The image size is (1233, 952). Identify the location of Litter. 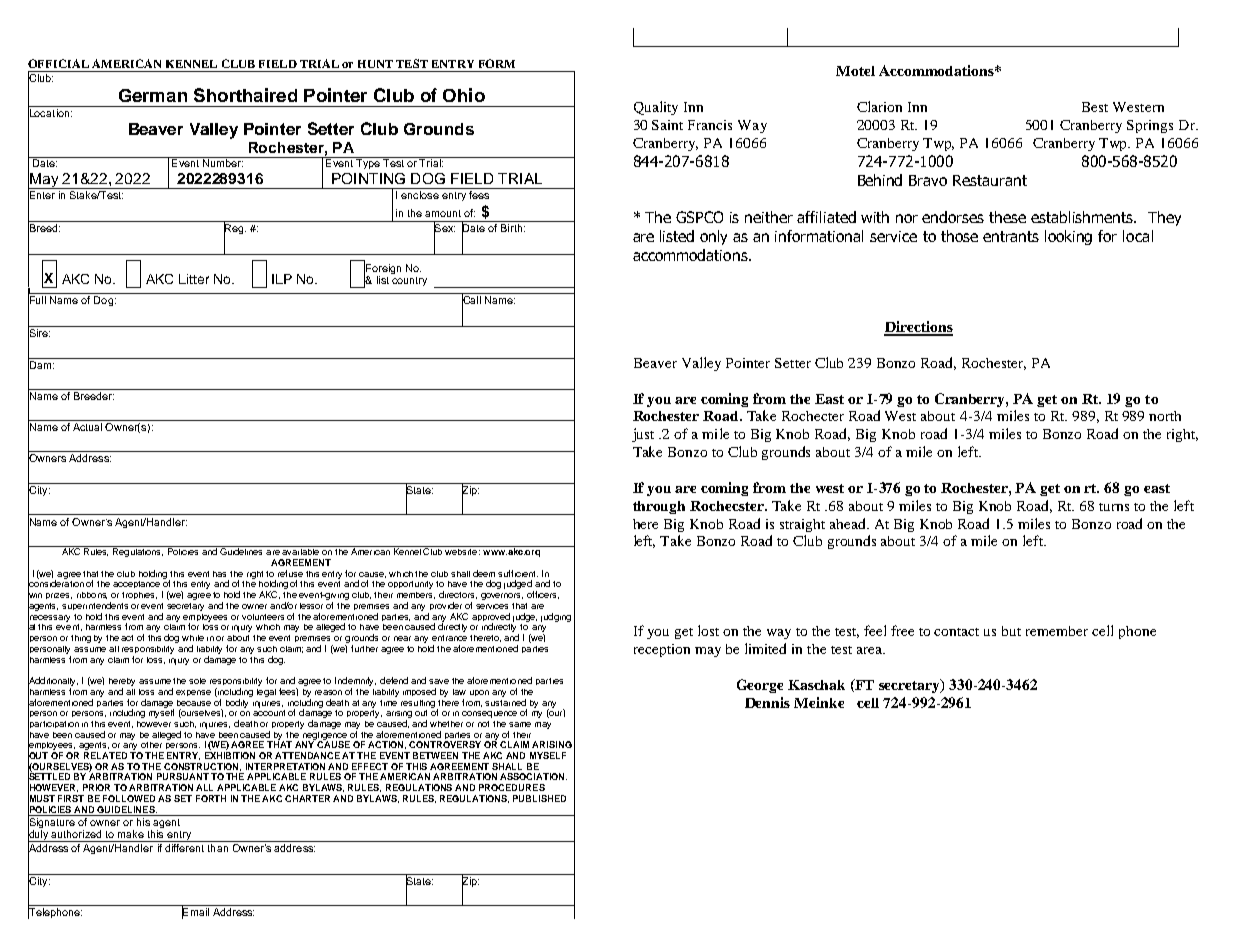
(194, 279).
